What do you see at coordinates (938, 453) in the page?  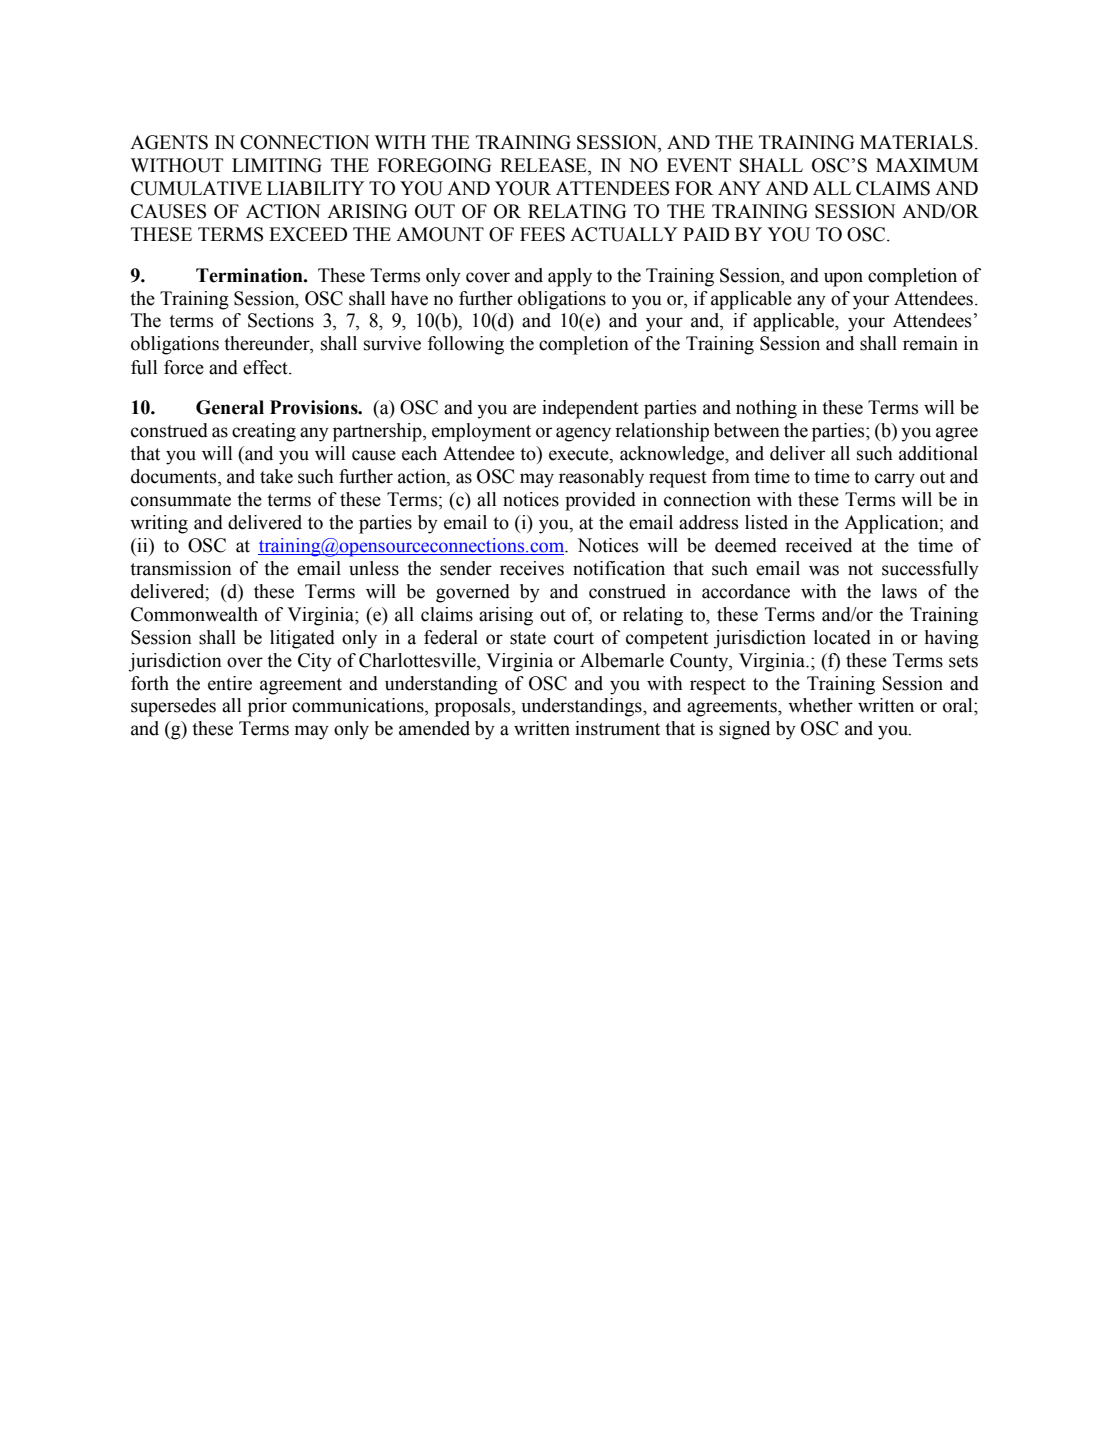 I see `additional` at bounding box center [938, 453].
